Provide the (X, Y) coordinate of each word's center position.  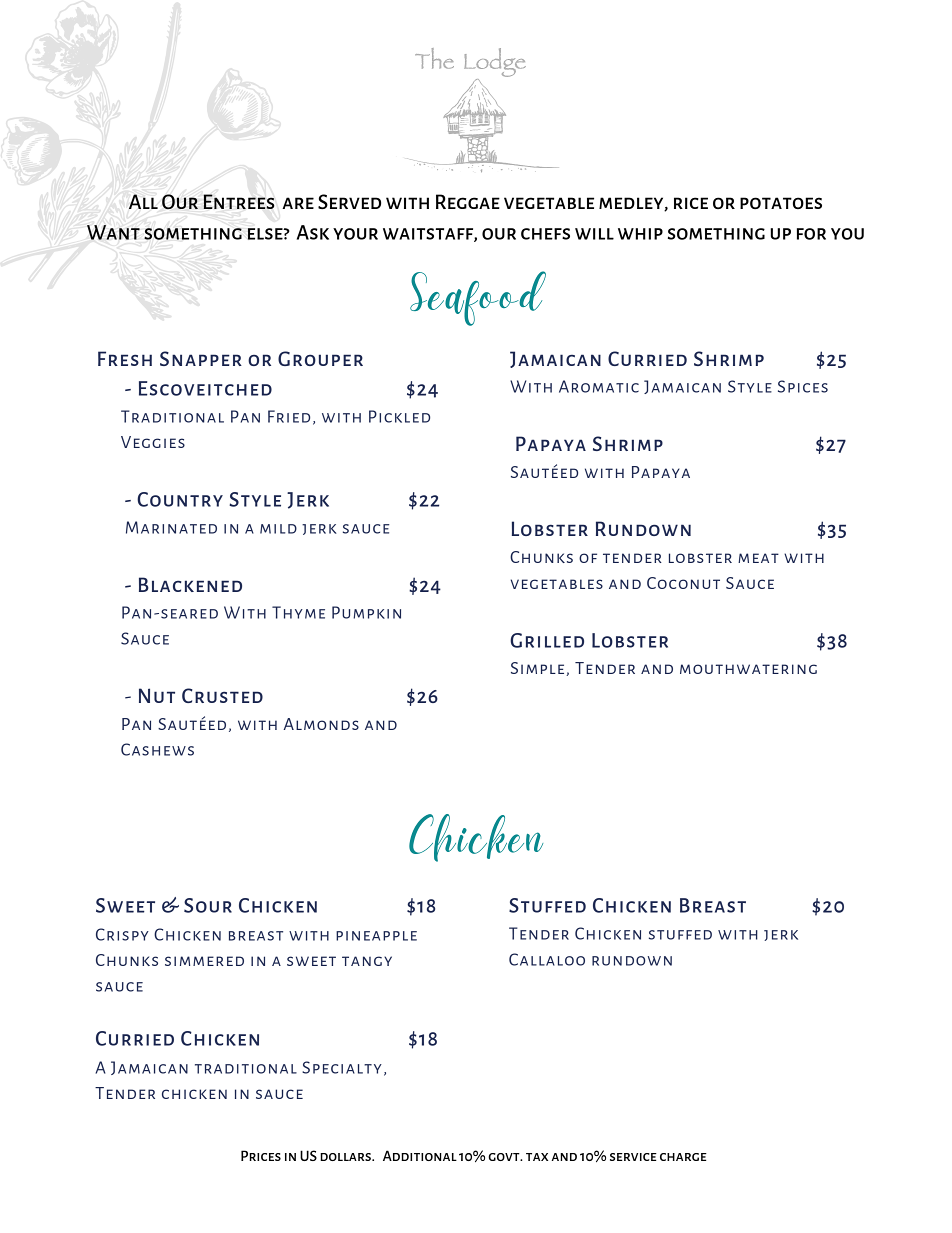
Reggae (468, 201)
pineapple (376, 936)
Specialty (342, 1067)
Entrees (239, 201)
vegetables (557, 584)
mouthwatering (748, 669)
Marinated (171, 527)
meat (758, 558)
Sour (208, 905)
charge (683, 1157)
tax (537, 1157)
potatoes (781, 203)
